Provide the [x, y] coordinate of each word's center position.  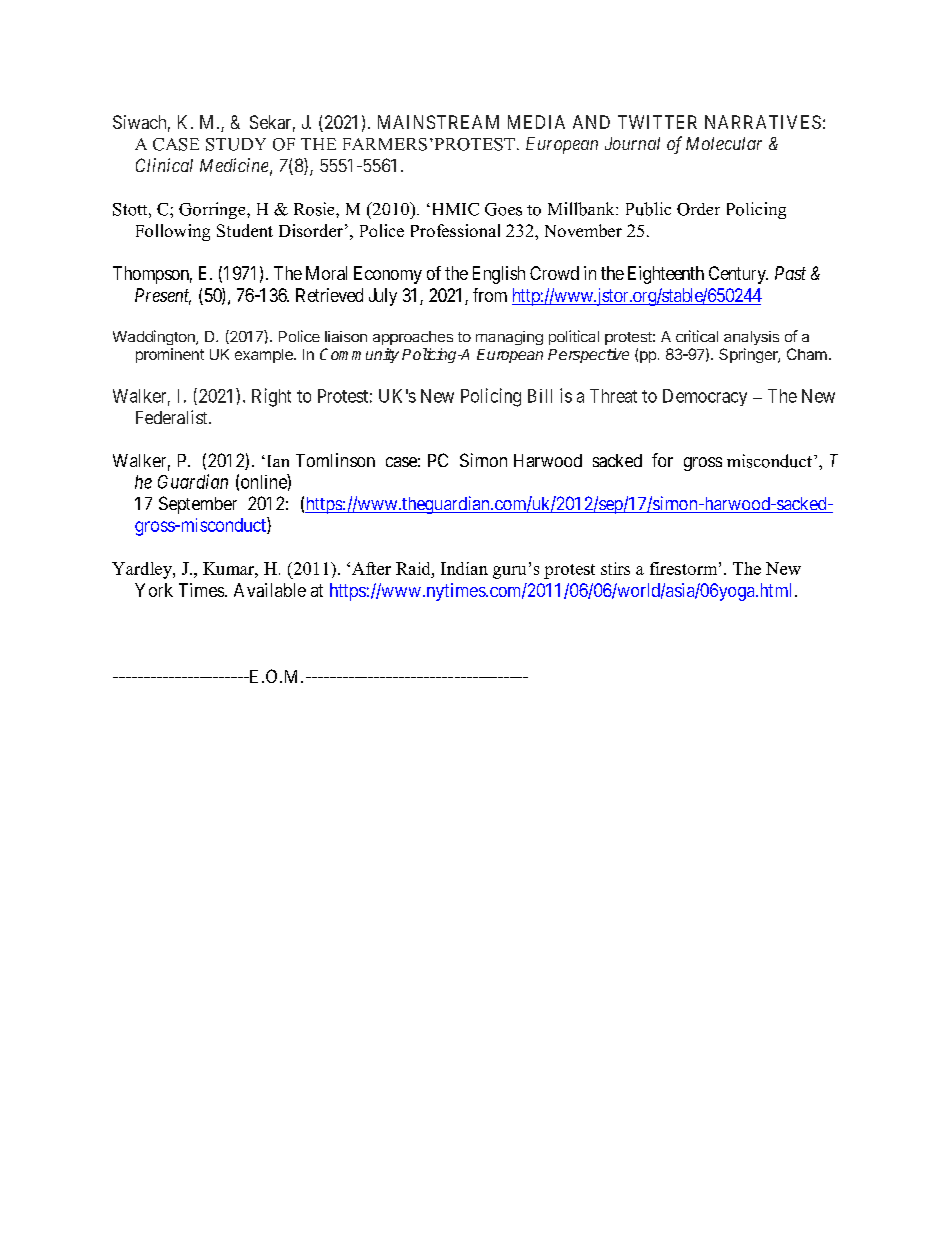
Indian [464, 568]
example [265, 356]
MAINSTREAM [438, 122]
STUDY [236, 144]
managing [509, 338]
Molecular [724, 143]
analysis [751, 338]
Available [270, 590]
